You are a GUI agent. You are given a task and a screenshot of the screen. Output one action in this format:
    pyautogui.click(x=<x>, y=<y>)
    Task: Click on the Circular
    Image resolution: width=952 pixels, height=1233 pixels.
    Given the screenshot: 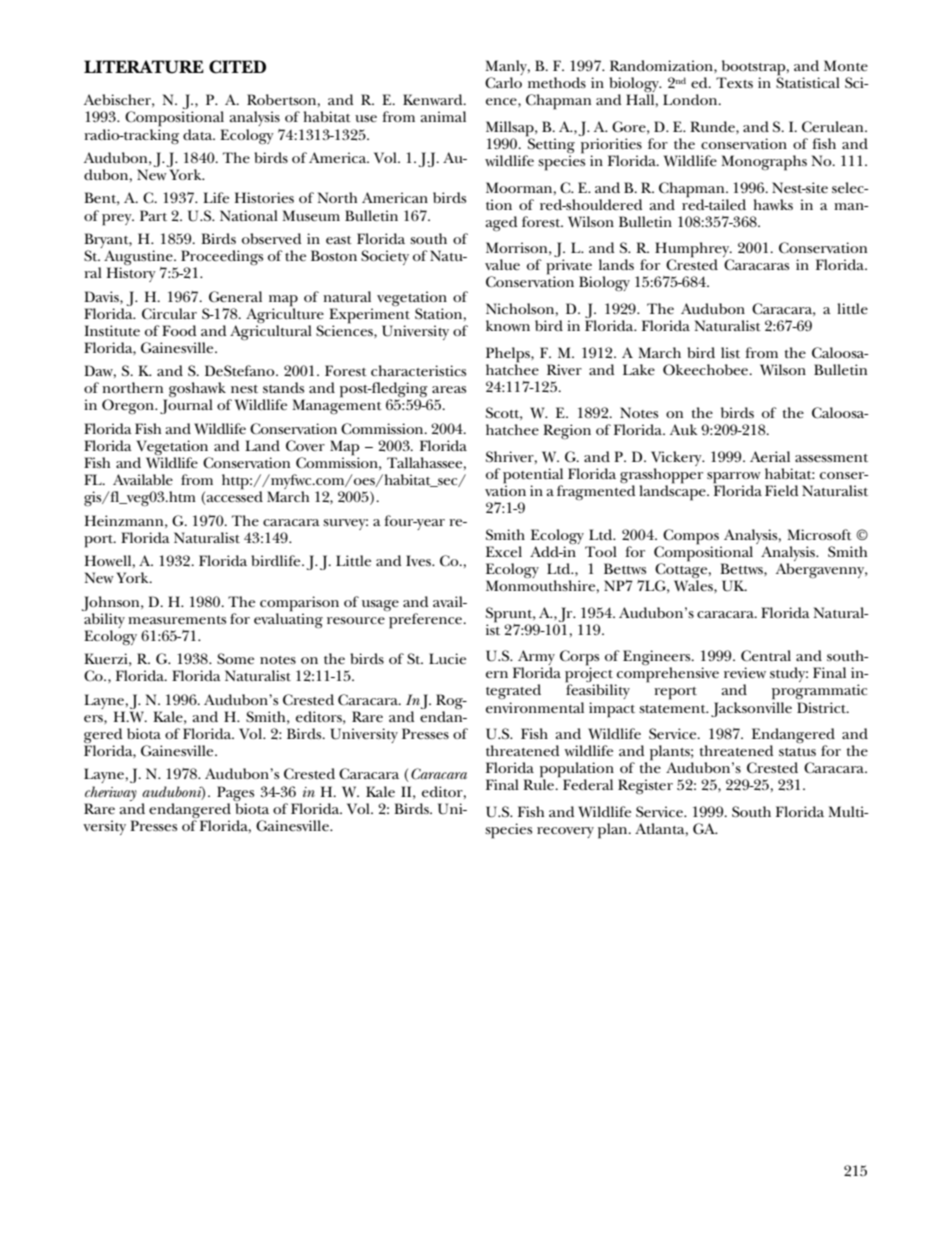 What is the action you would take?
    pyautogui.click(x=169, y=314)
